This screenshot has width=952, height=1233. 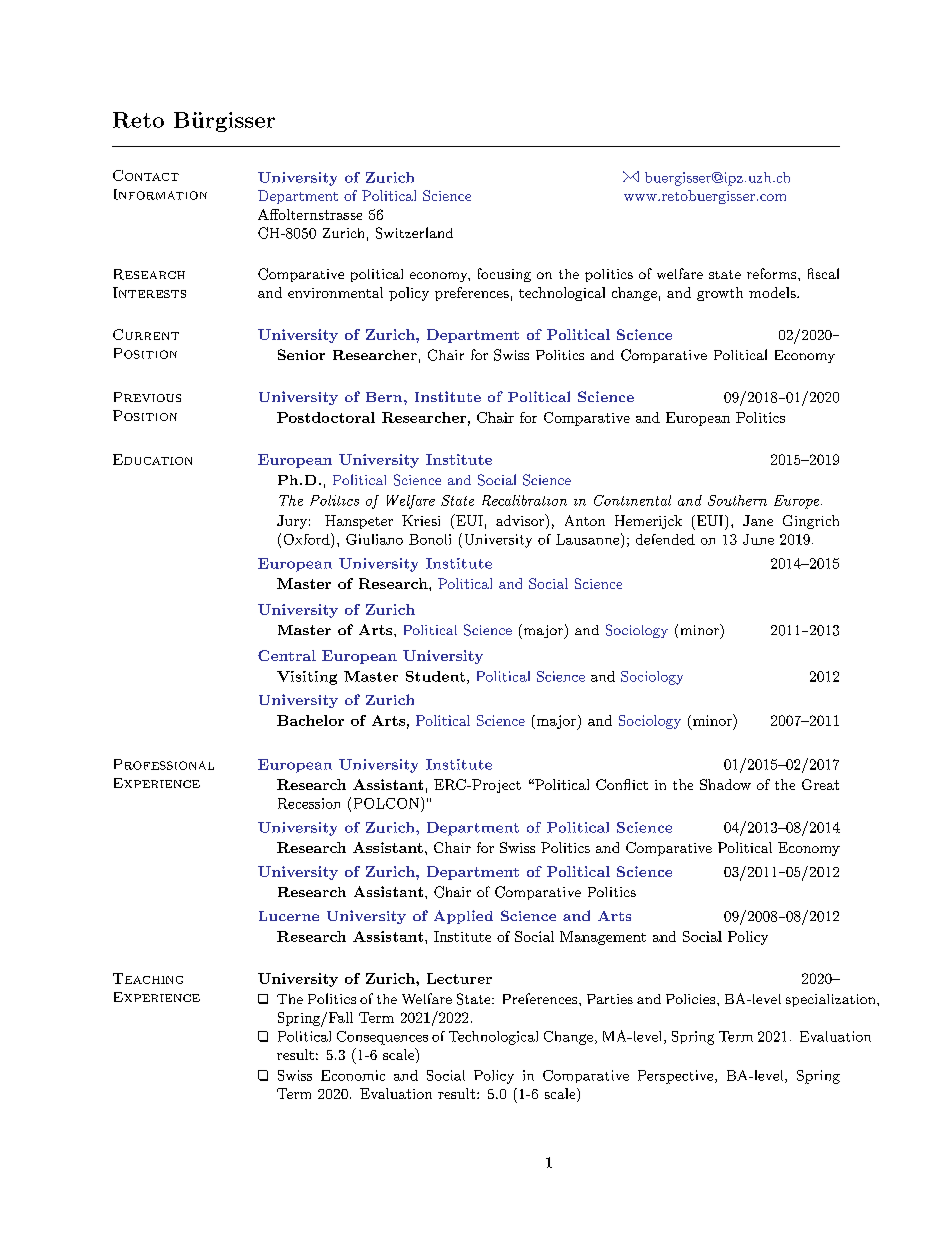 I want to click on Giuliano, so click(x=374, y=539).
